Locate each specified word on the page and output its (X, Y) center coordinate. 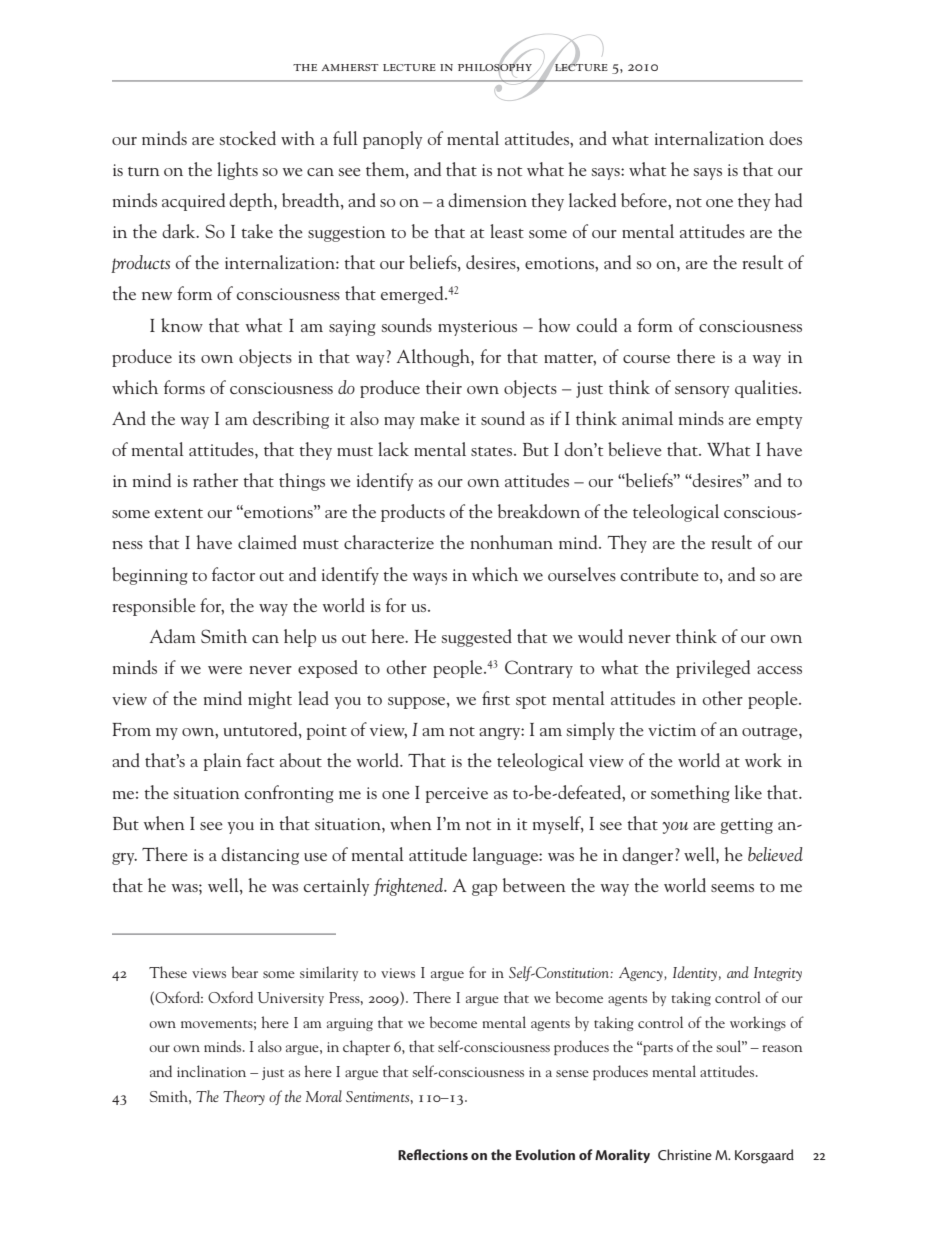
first (496, 698)
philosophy (495, 68)
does (785, 138)
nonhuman (511, 542)
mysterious (477, 328)
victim (672, 730)
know (182, 325)
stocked (248, 138)
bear (245, 972)
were (225, 670)
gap (484, 890)
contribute (660, 574)
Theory (244, 1097)
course (646, 359)
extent (179, 513)
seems (732, 888)
